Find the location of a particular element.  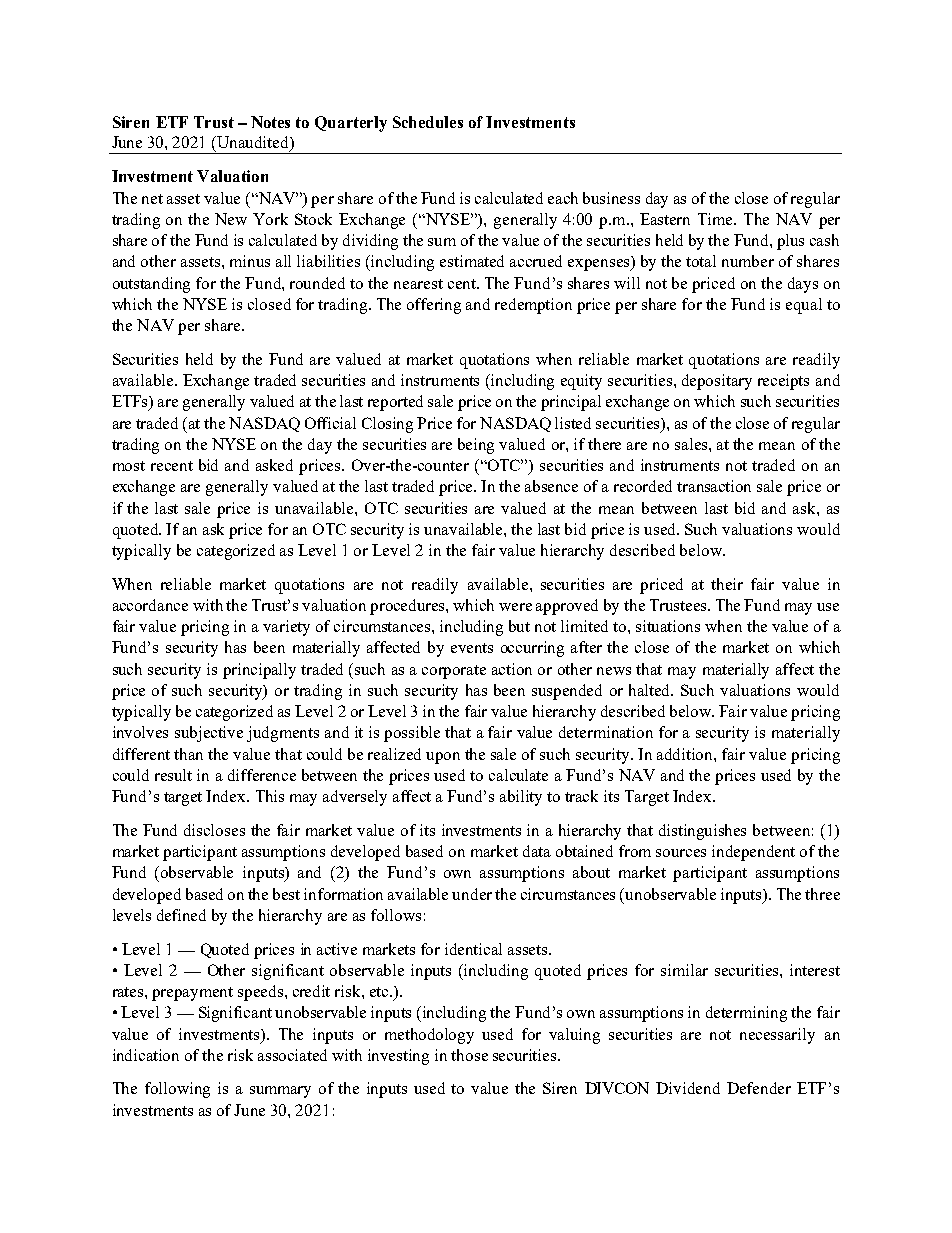

accordance is located at coordinates (150, 605).
